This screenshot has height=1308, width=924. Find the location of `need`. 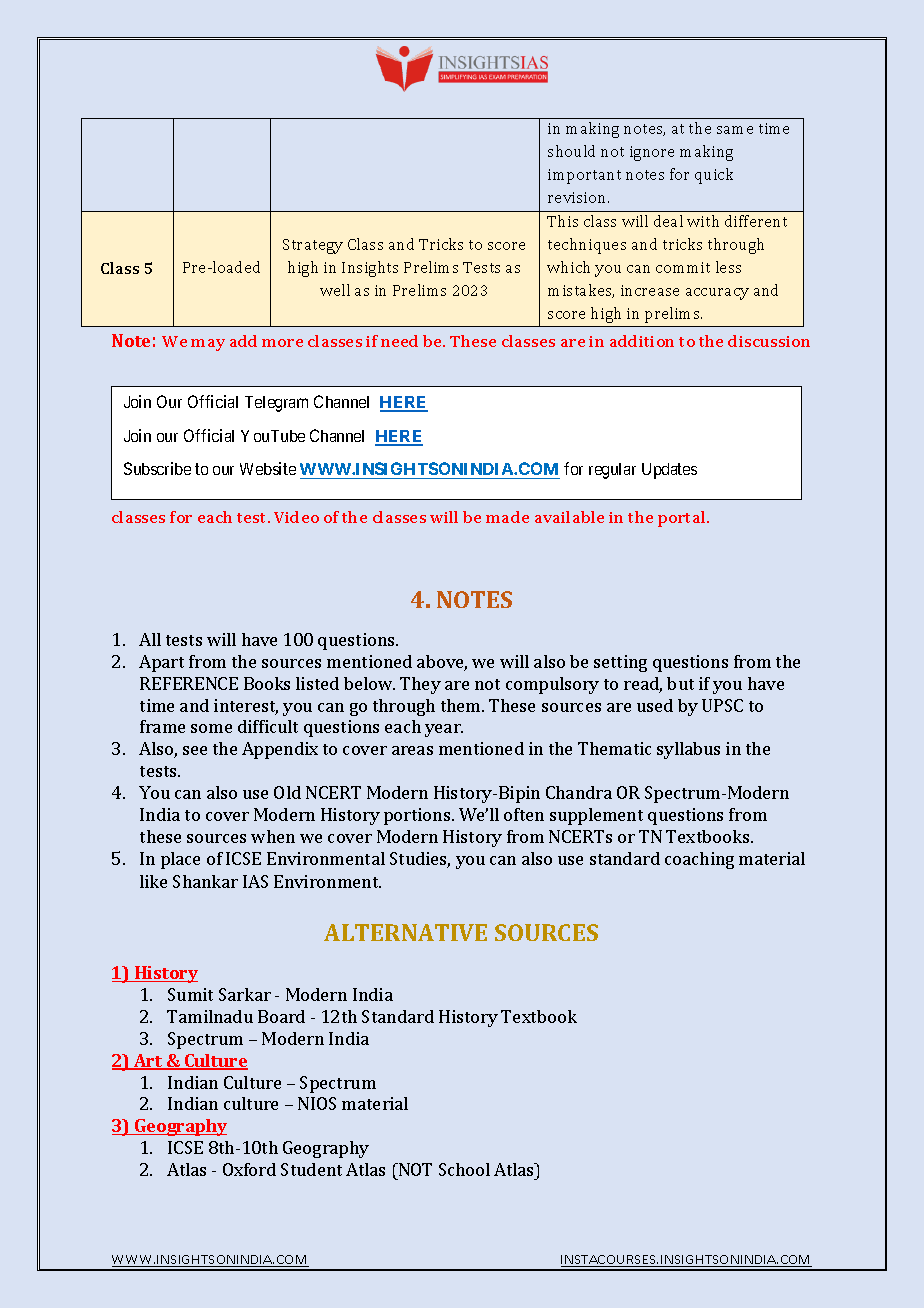

need is located at coordinates (399, 341).
